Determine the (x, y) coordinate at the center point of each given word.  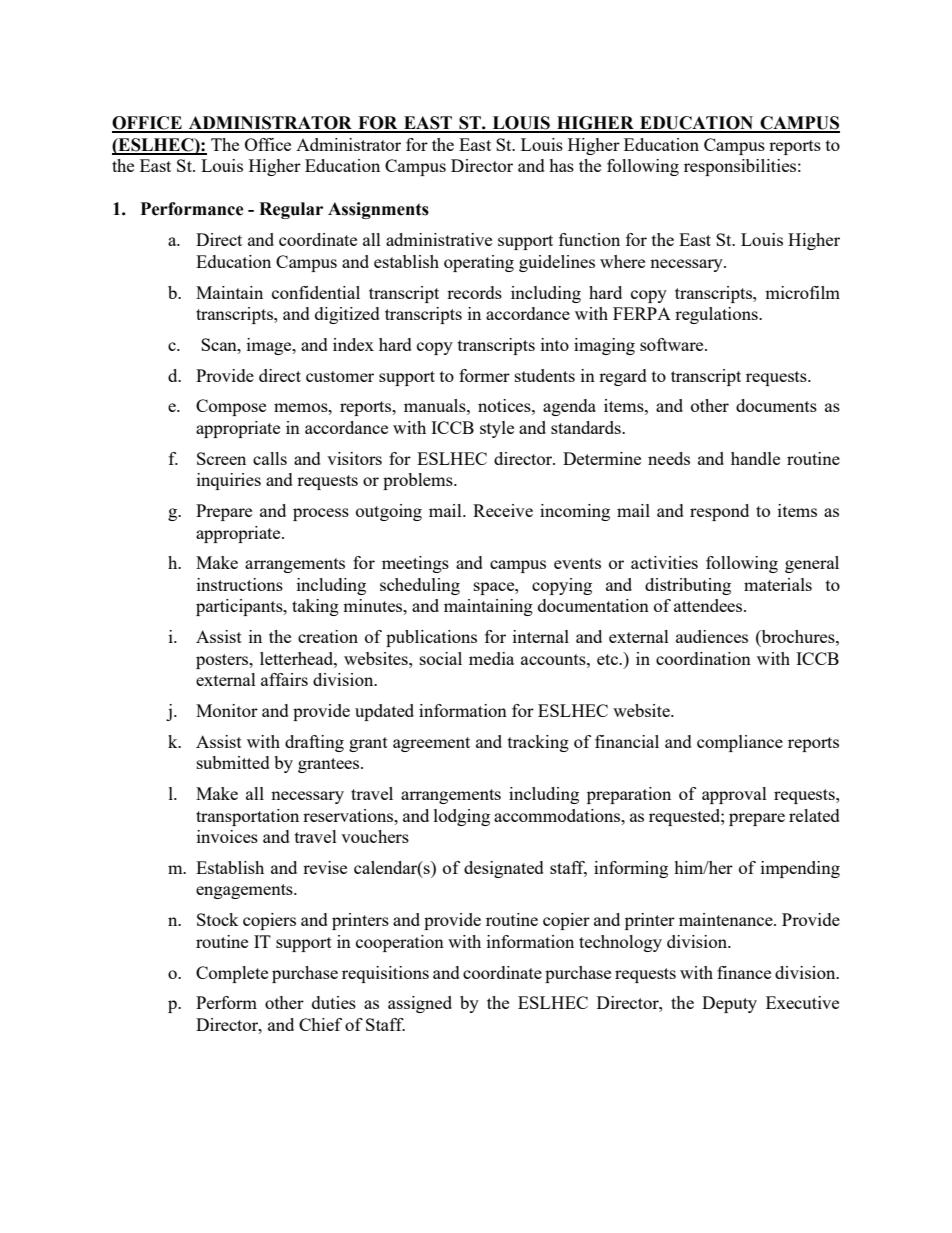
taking (315, 607)
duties (334, 1002)
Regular (291, 210)
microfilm (802, 292)
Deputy (729, 1004)
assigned (420, 1004)
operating (479, 263)
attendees (709, 605)
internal (541, 636)
